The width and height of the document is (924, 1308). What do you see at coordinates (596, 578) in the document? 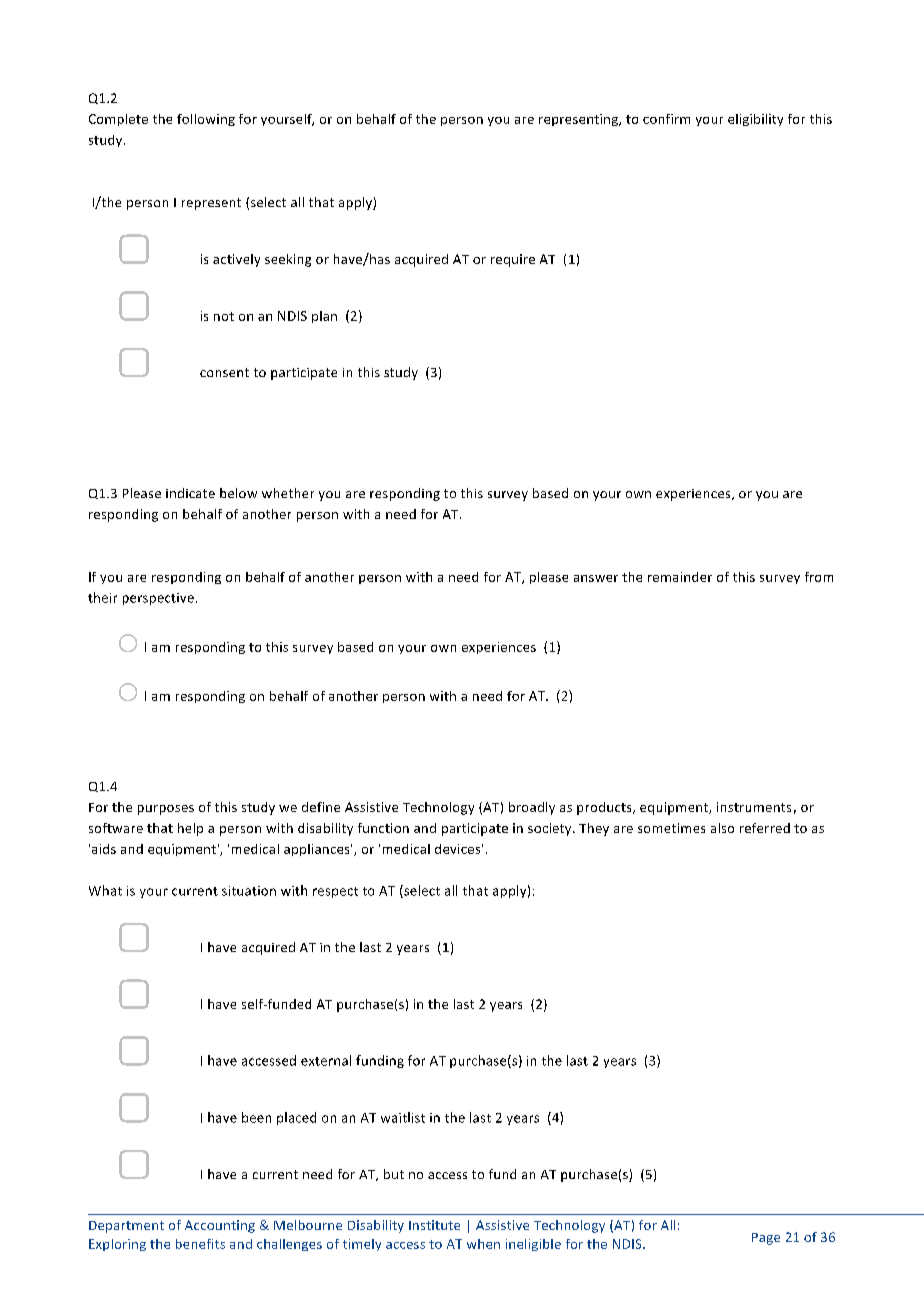
I see `answer` at bounding box center [596, 578].
